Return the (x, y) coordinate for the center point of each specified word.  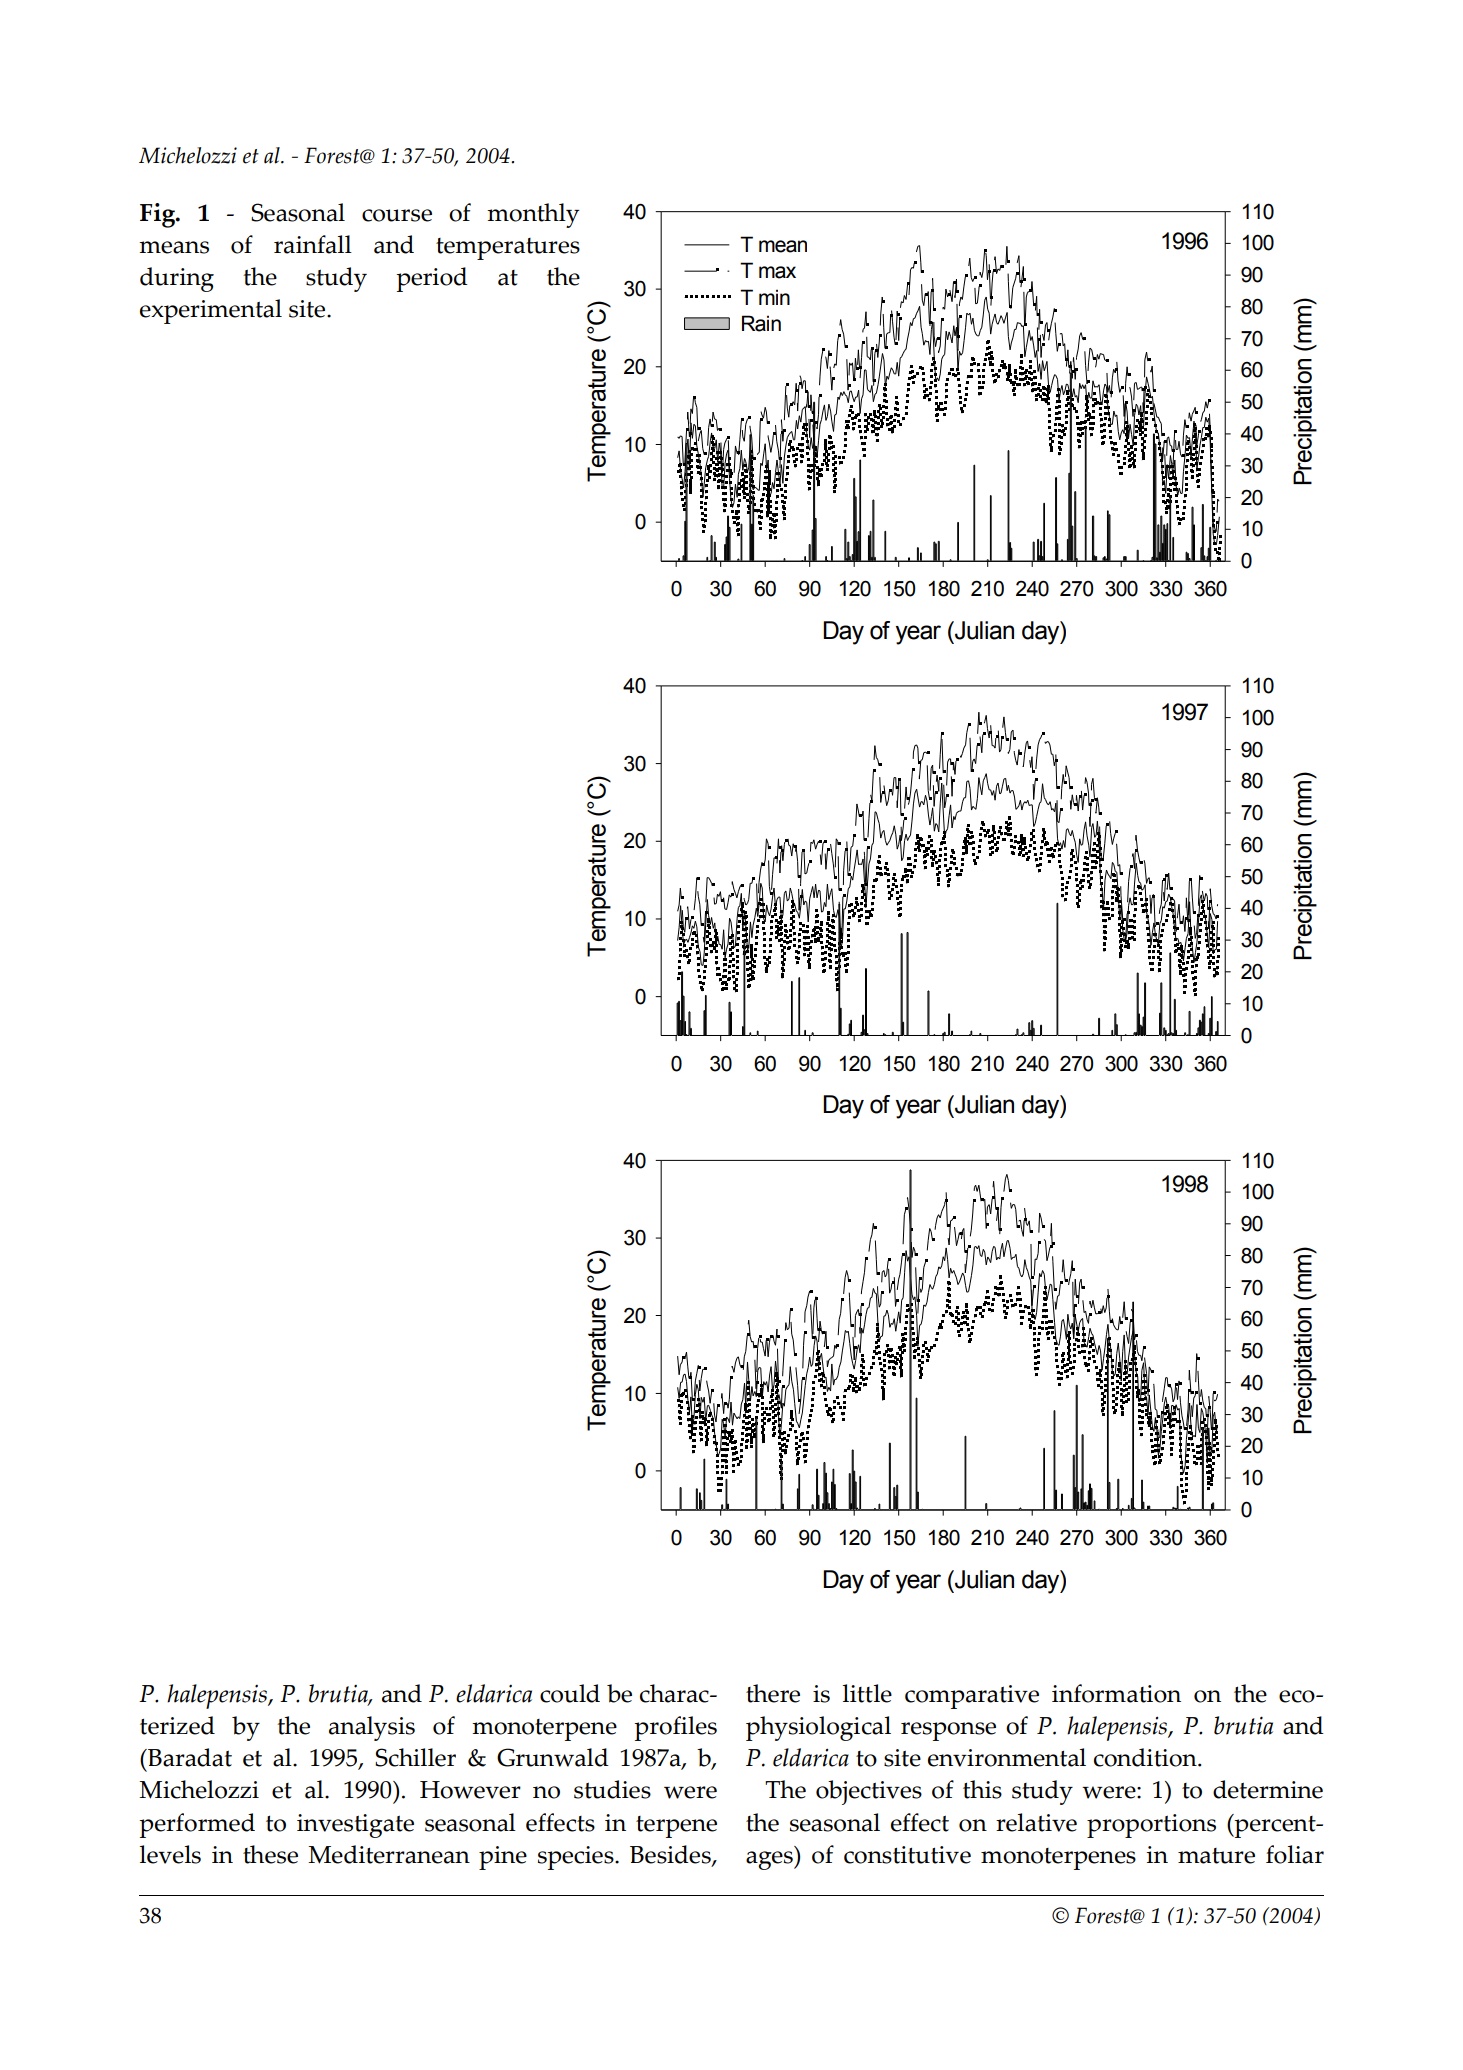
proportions (1151, 1826)
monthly (533, 215)
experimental (211, 311)
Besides (671, 1855)
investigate (355, 1826)
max (777, 272)
